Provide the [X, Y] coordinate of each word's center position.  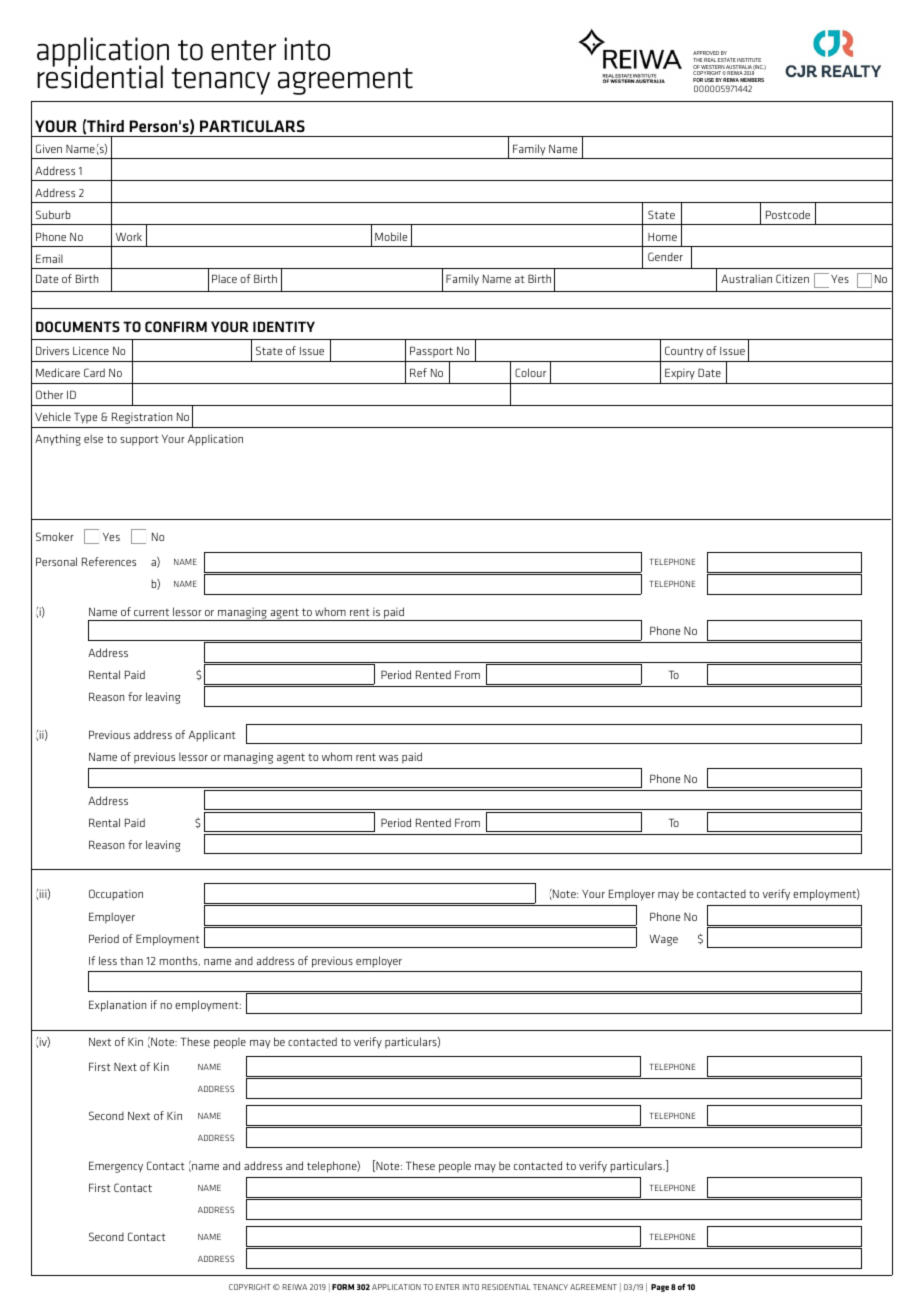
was [388, 758]
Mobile [391, 236]
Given [49, 148]
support [139, 440]
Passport [431, 352]
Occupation [116, 895]
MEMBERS [752, 80]
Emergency [116, 1167]
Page [660, 1288]
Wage [663, 940]
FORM [343, 1287]
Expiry [680, 374]
